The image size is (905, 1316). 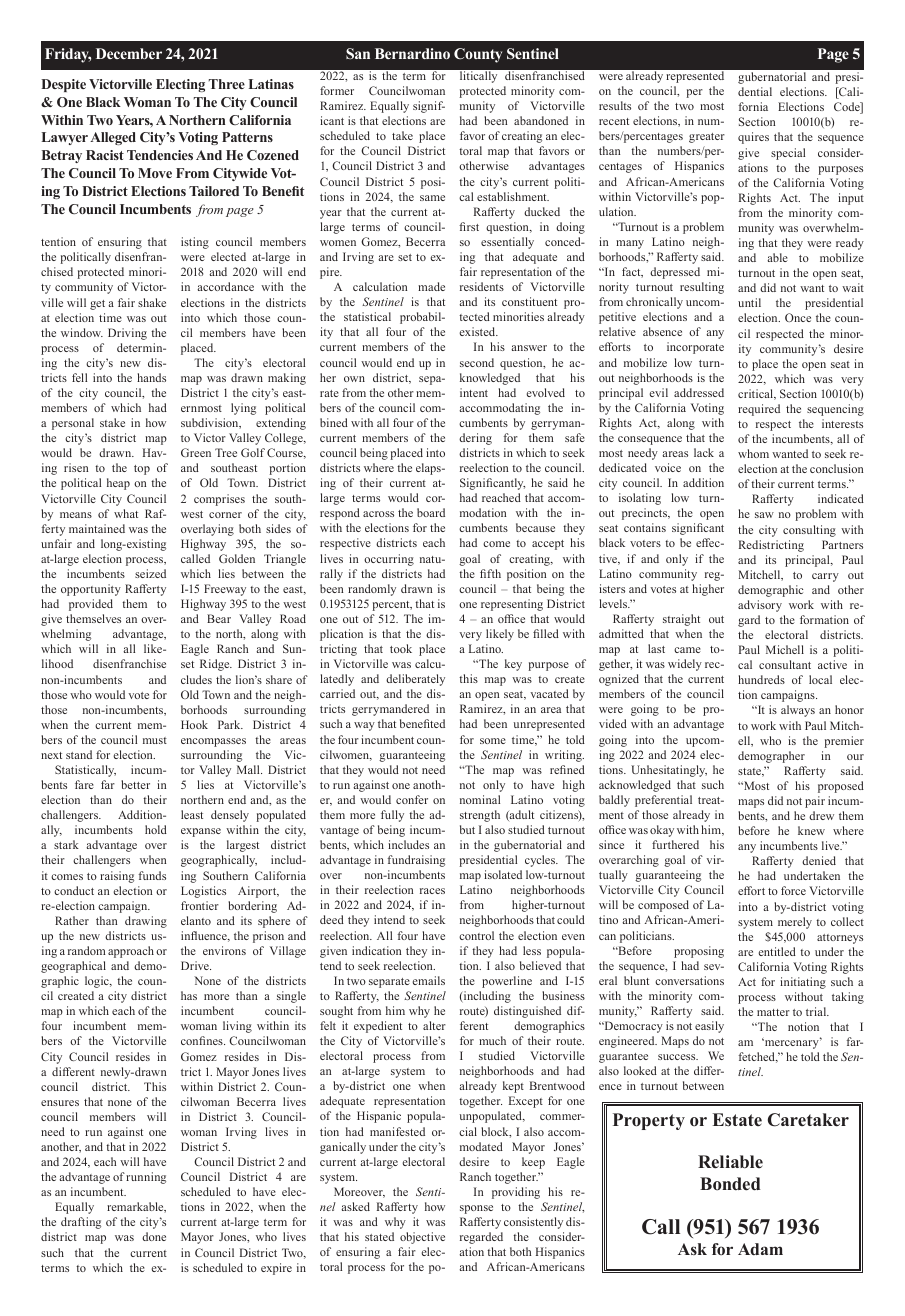 I want to click on pair, so click(x=815, y=802).
